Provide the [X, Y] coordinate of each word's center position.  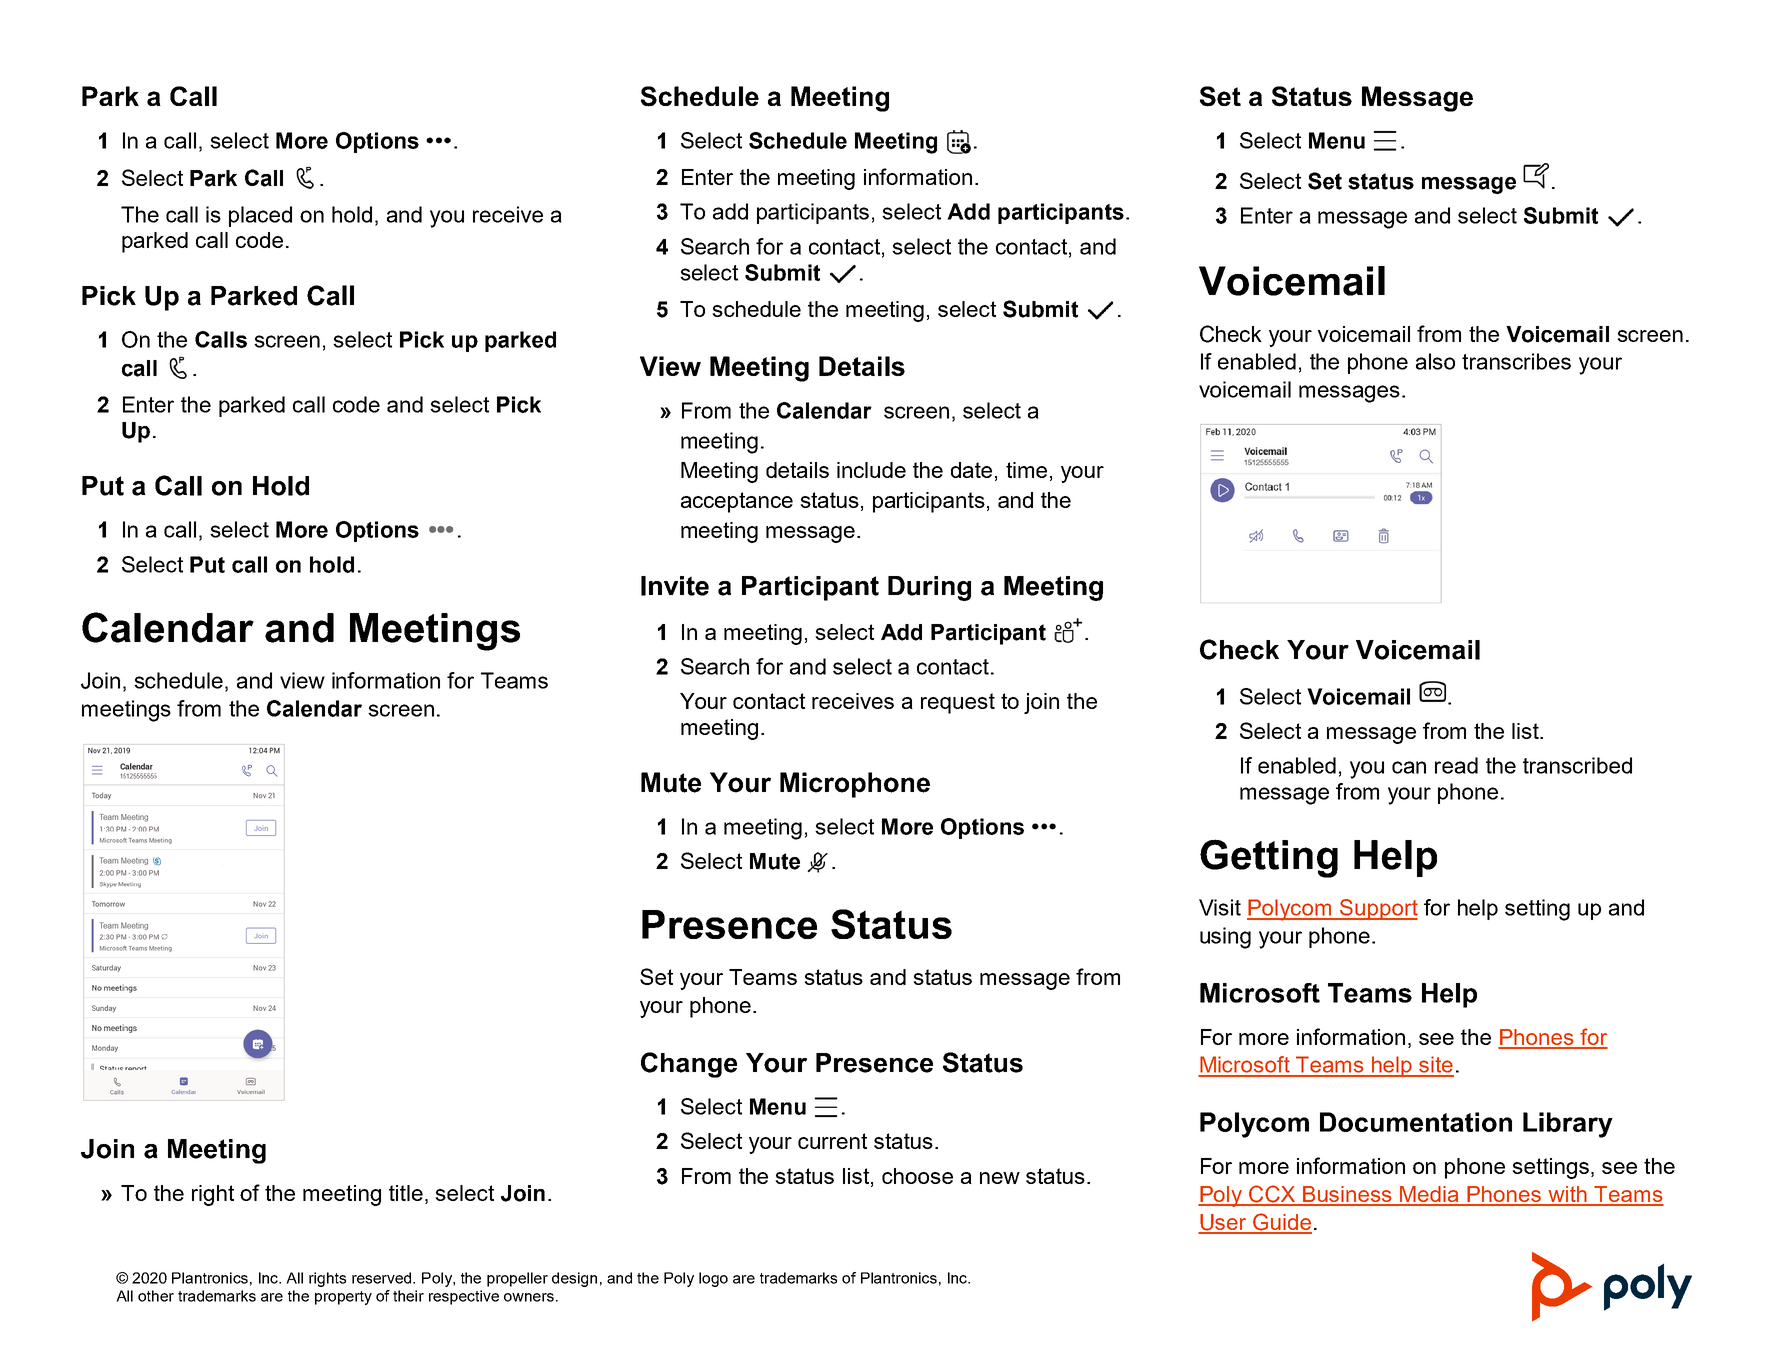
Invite [675, 586]
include [871, 470]
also [1435, 361]
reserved [383, 1278]
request [958, 703]
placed [260, 216]
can [1409, 767]
